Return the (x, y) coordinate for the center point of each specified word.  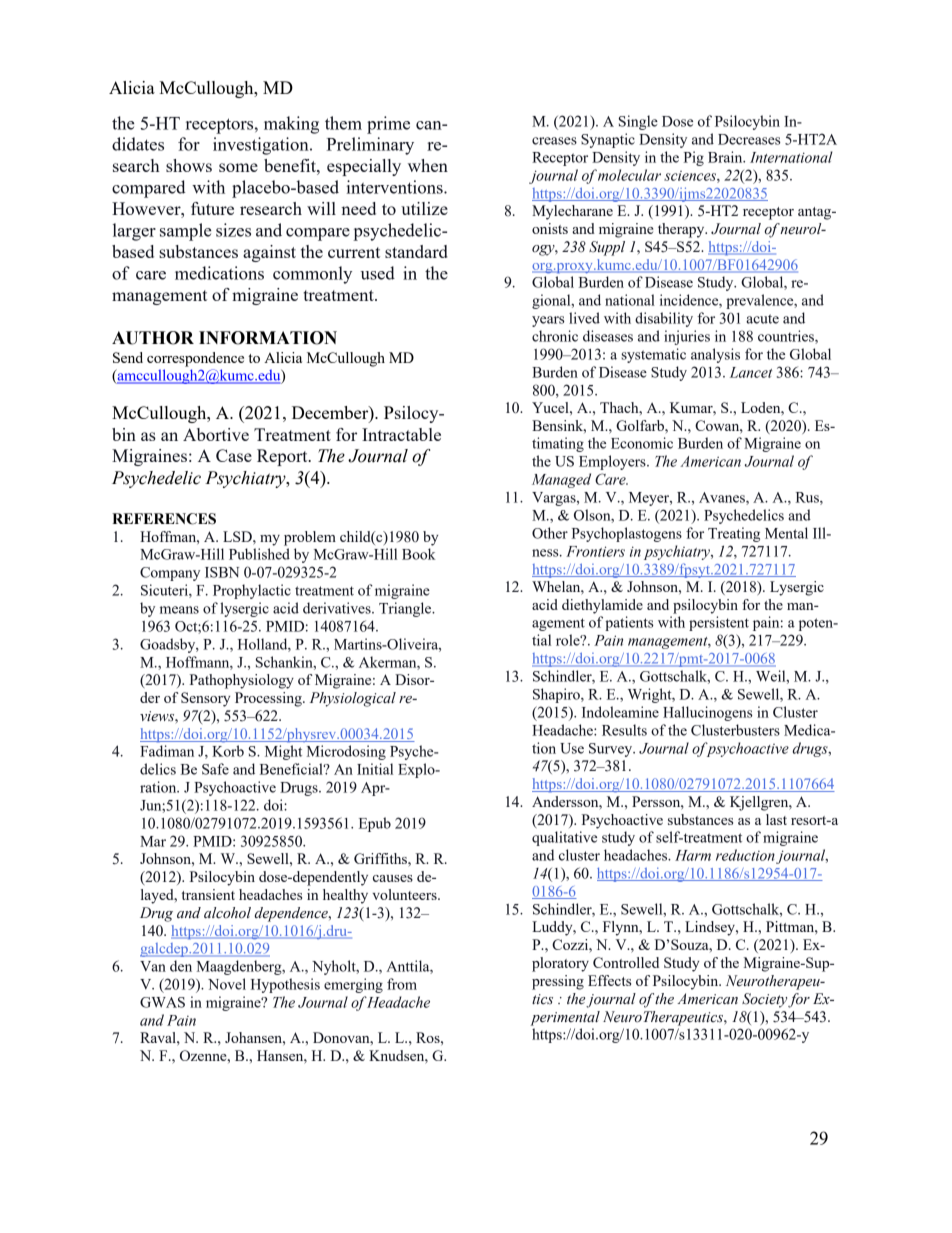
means (179, 610)
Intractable (401, 434)
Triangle (406, 609)
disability (664, 319)
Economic (642, 443)
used (378, 273)
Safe (215, 769)
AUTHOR (153, 338)
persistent (719, 623)
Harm (693, 855)
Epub (375, 824)
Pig (694, 158)
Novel (227, 984)
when (428, 165)
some (238, 167)
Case (234, 455)
